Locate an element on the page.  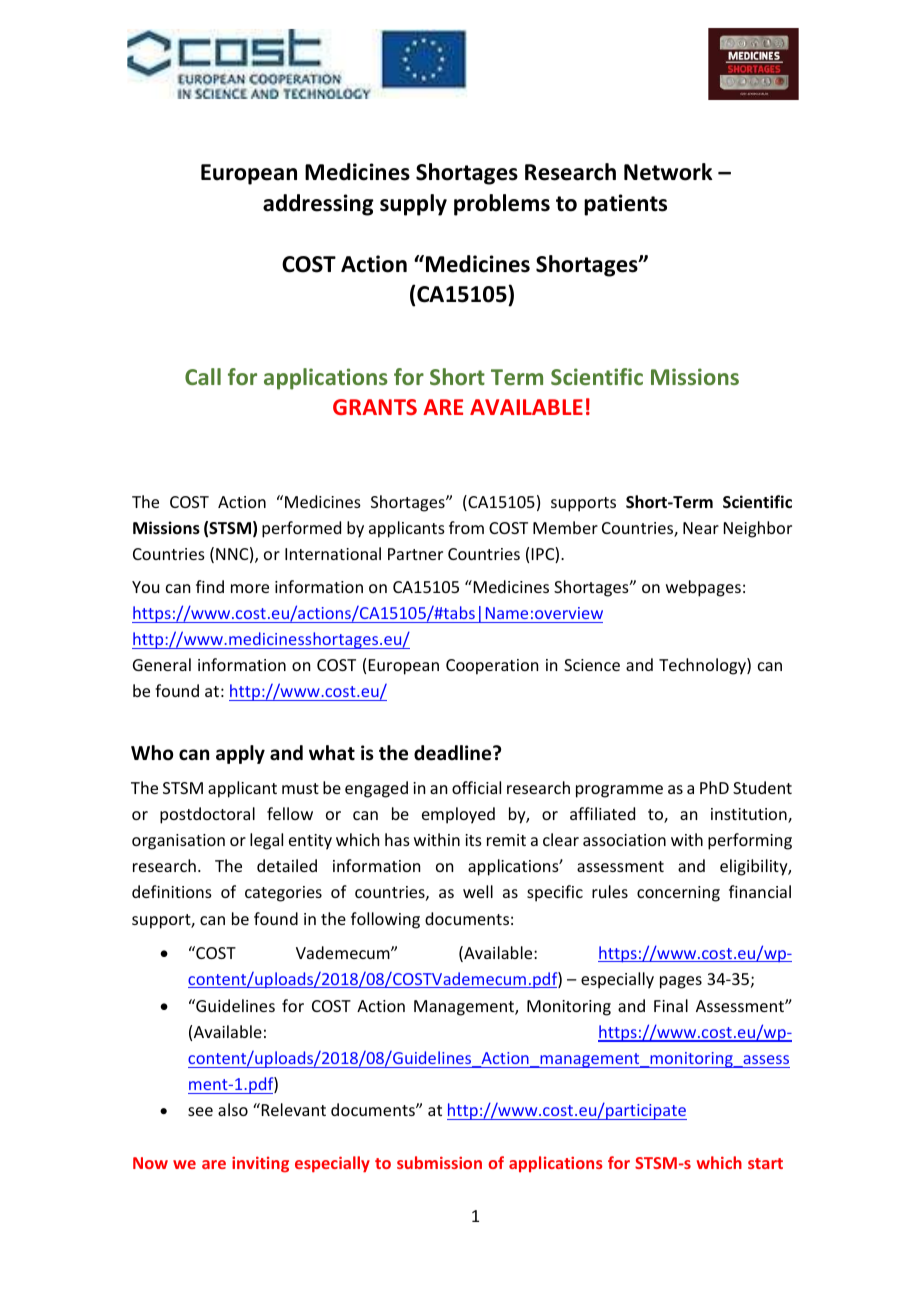
Network is located at coordinates (668, 172).
